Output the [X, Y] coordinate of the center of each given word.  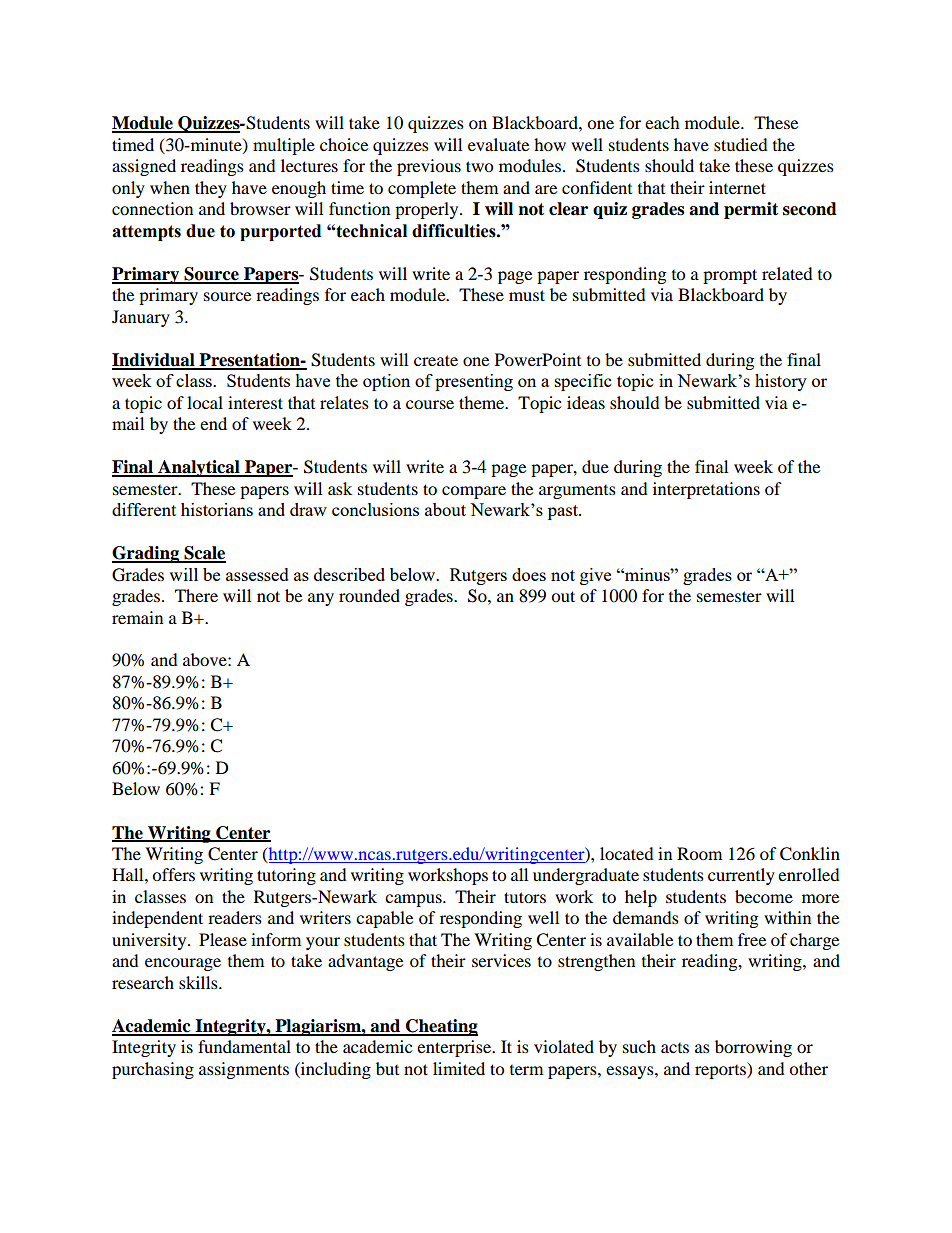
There [196, 595]
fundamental [244, 1046]
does [529, 574]
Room [699, 853]
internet [737, 187]
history [781, 382]
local [205, 402]
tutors [525, 897]
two [479, 166]
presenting [474, 382]
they [211, 189]
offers [173, 874]
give [595, 576]
